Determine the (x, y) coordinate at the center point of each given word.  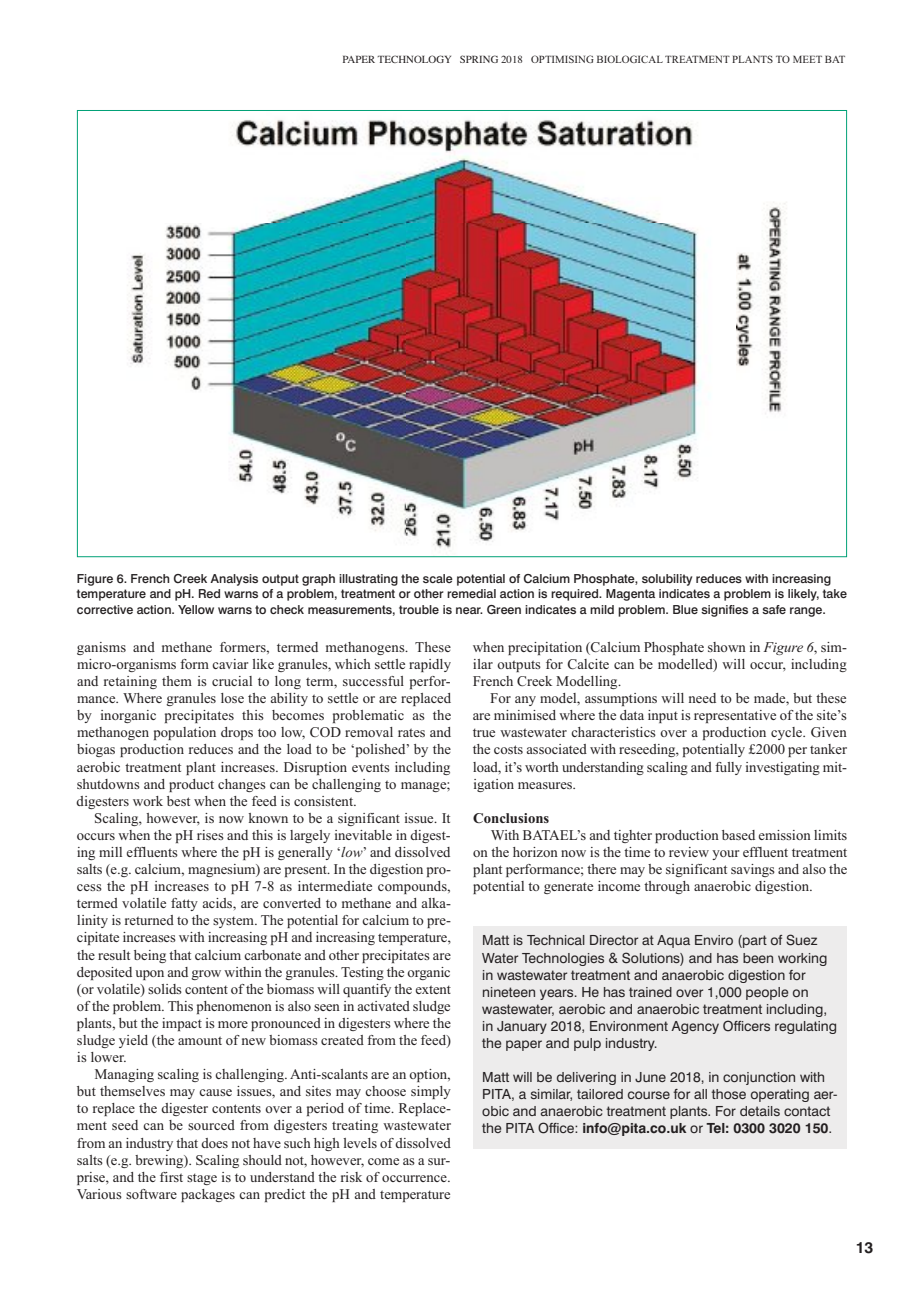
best (178, 801)
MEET (807, 59)
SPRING (479, 59)
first (171, 1177)
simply (431, 1092)
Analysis (234, 580)
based (738, 835)
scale (438, 578)
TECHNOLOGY (414, 59)
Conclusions (511, 818)
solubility (667, 580)
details (760, 1111)
